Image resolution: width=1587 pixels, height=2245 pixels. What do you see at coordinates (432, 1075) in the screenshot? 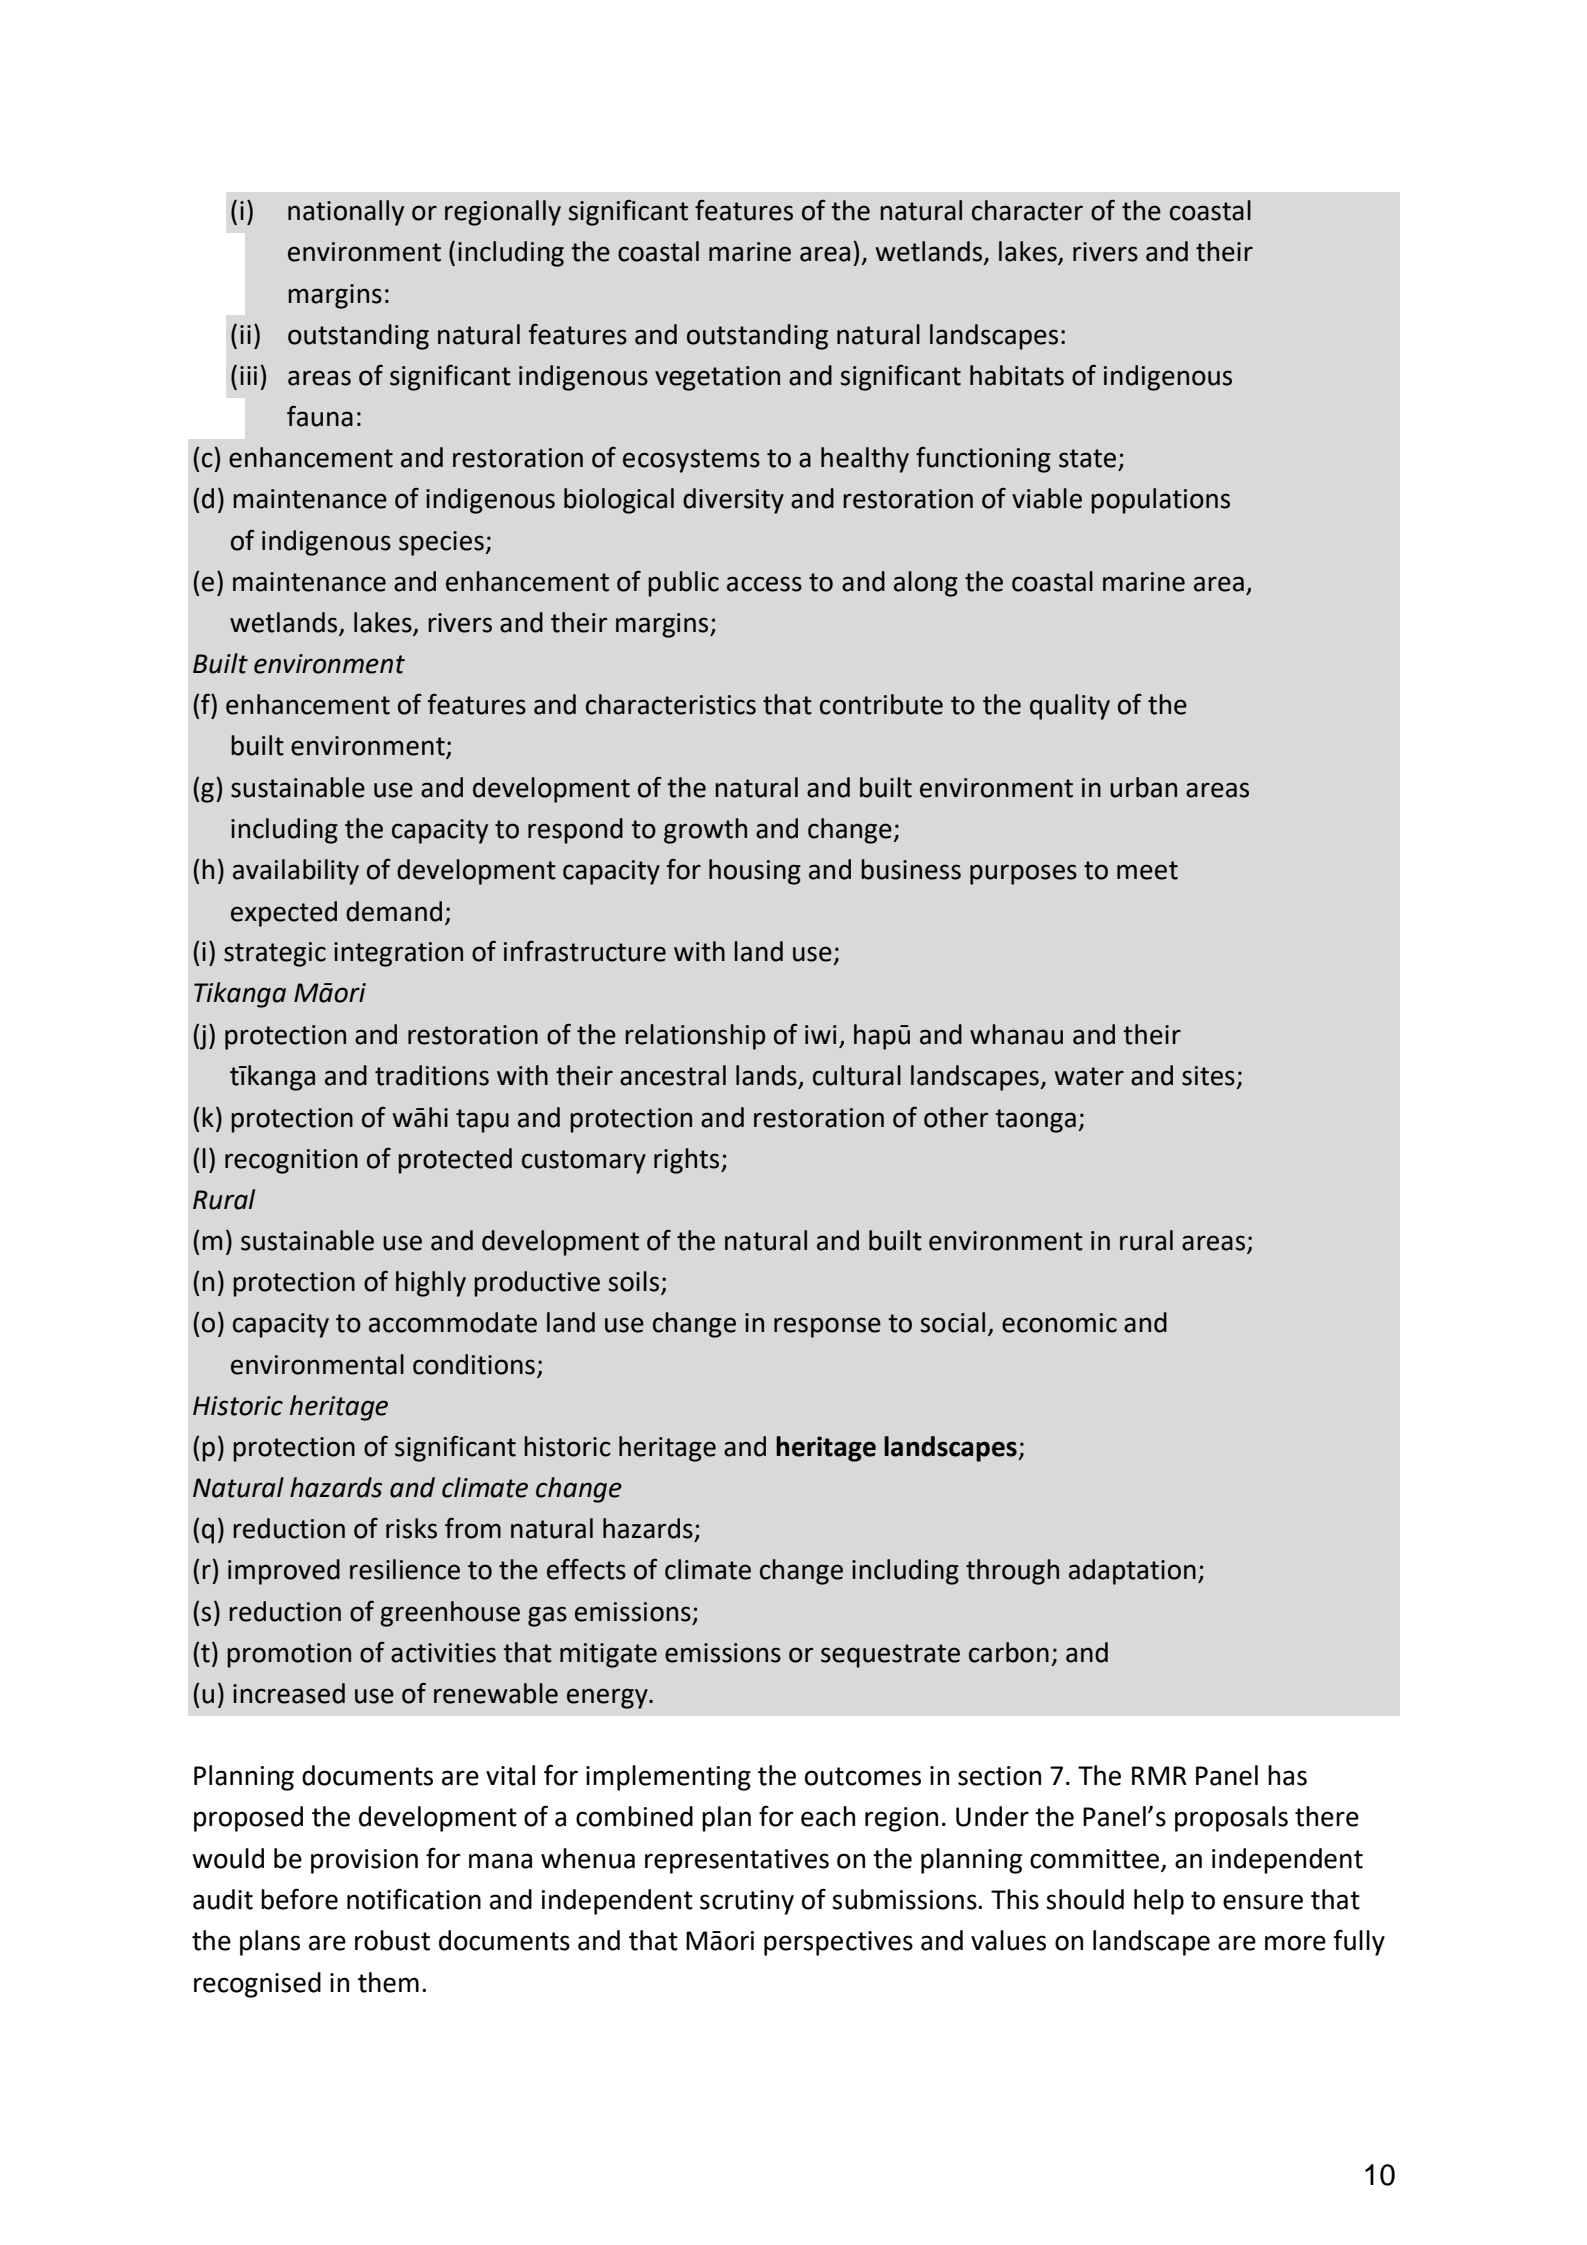
I see `traditions` at bounding box center [432, 1075].
